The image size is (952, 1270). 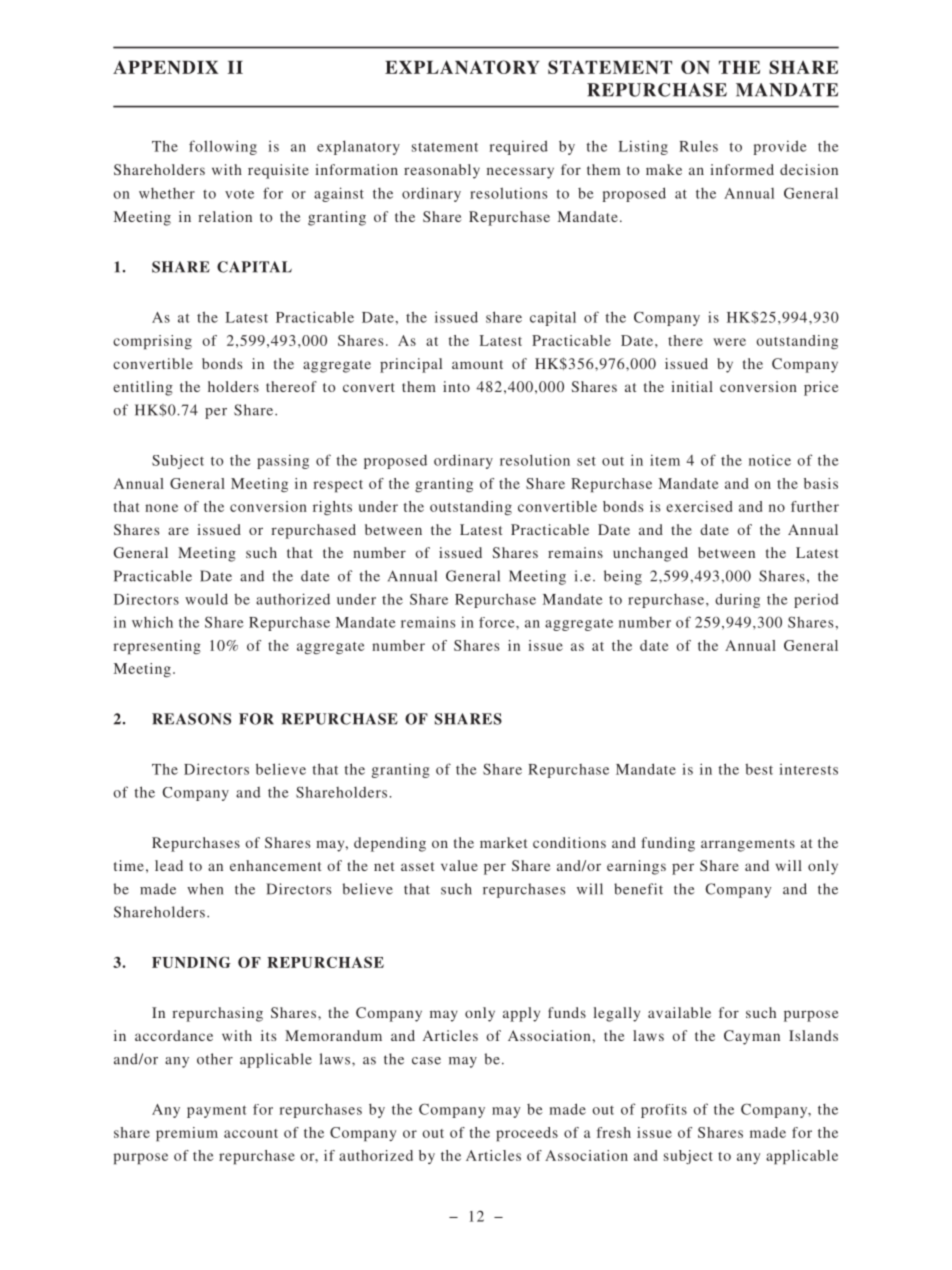 I want to click on would, so click(x=206, y=599).
